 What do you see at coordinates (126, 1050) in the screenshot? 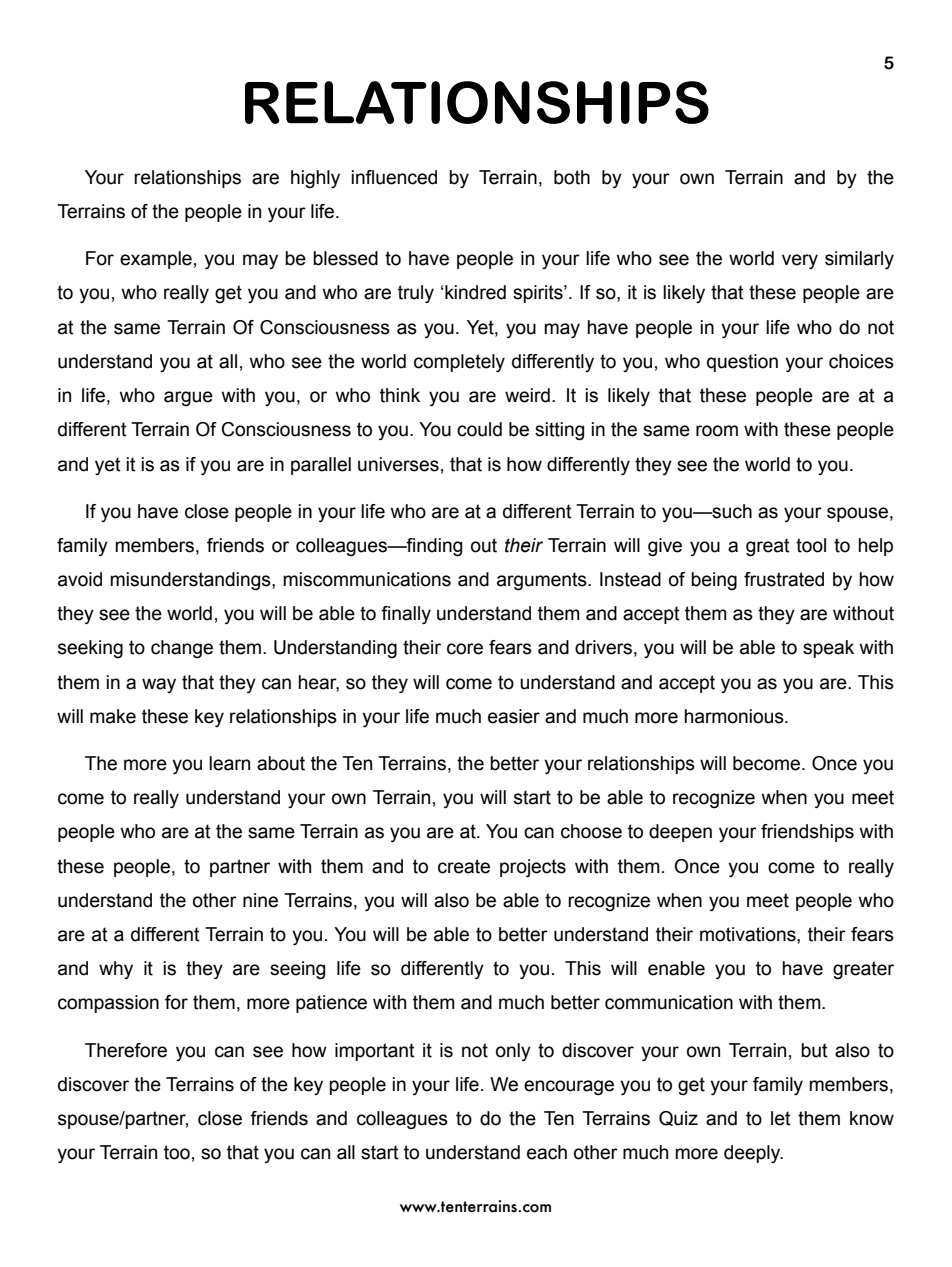
I see `Therefore` at bounding box center [126, 1050].
